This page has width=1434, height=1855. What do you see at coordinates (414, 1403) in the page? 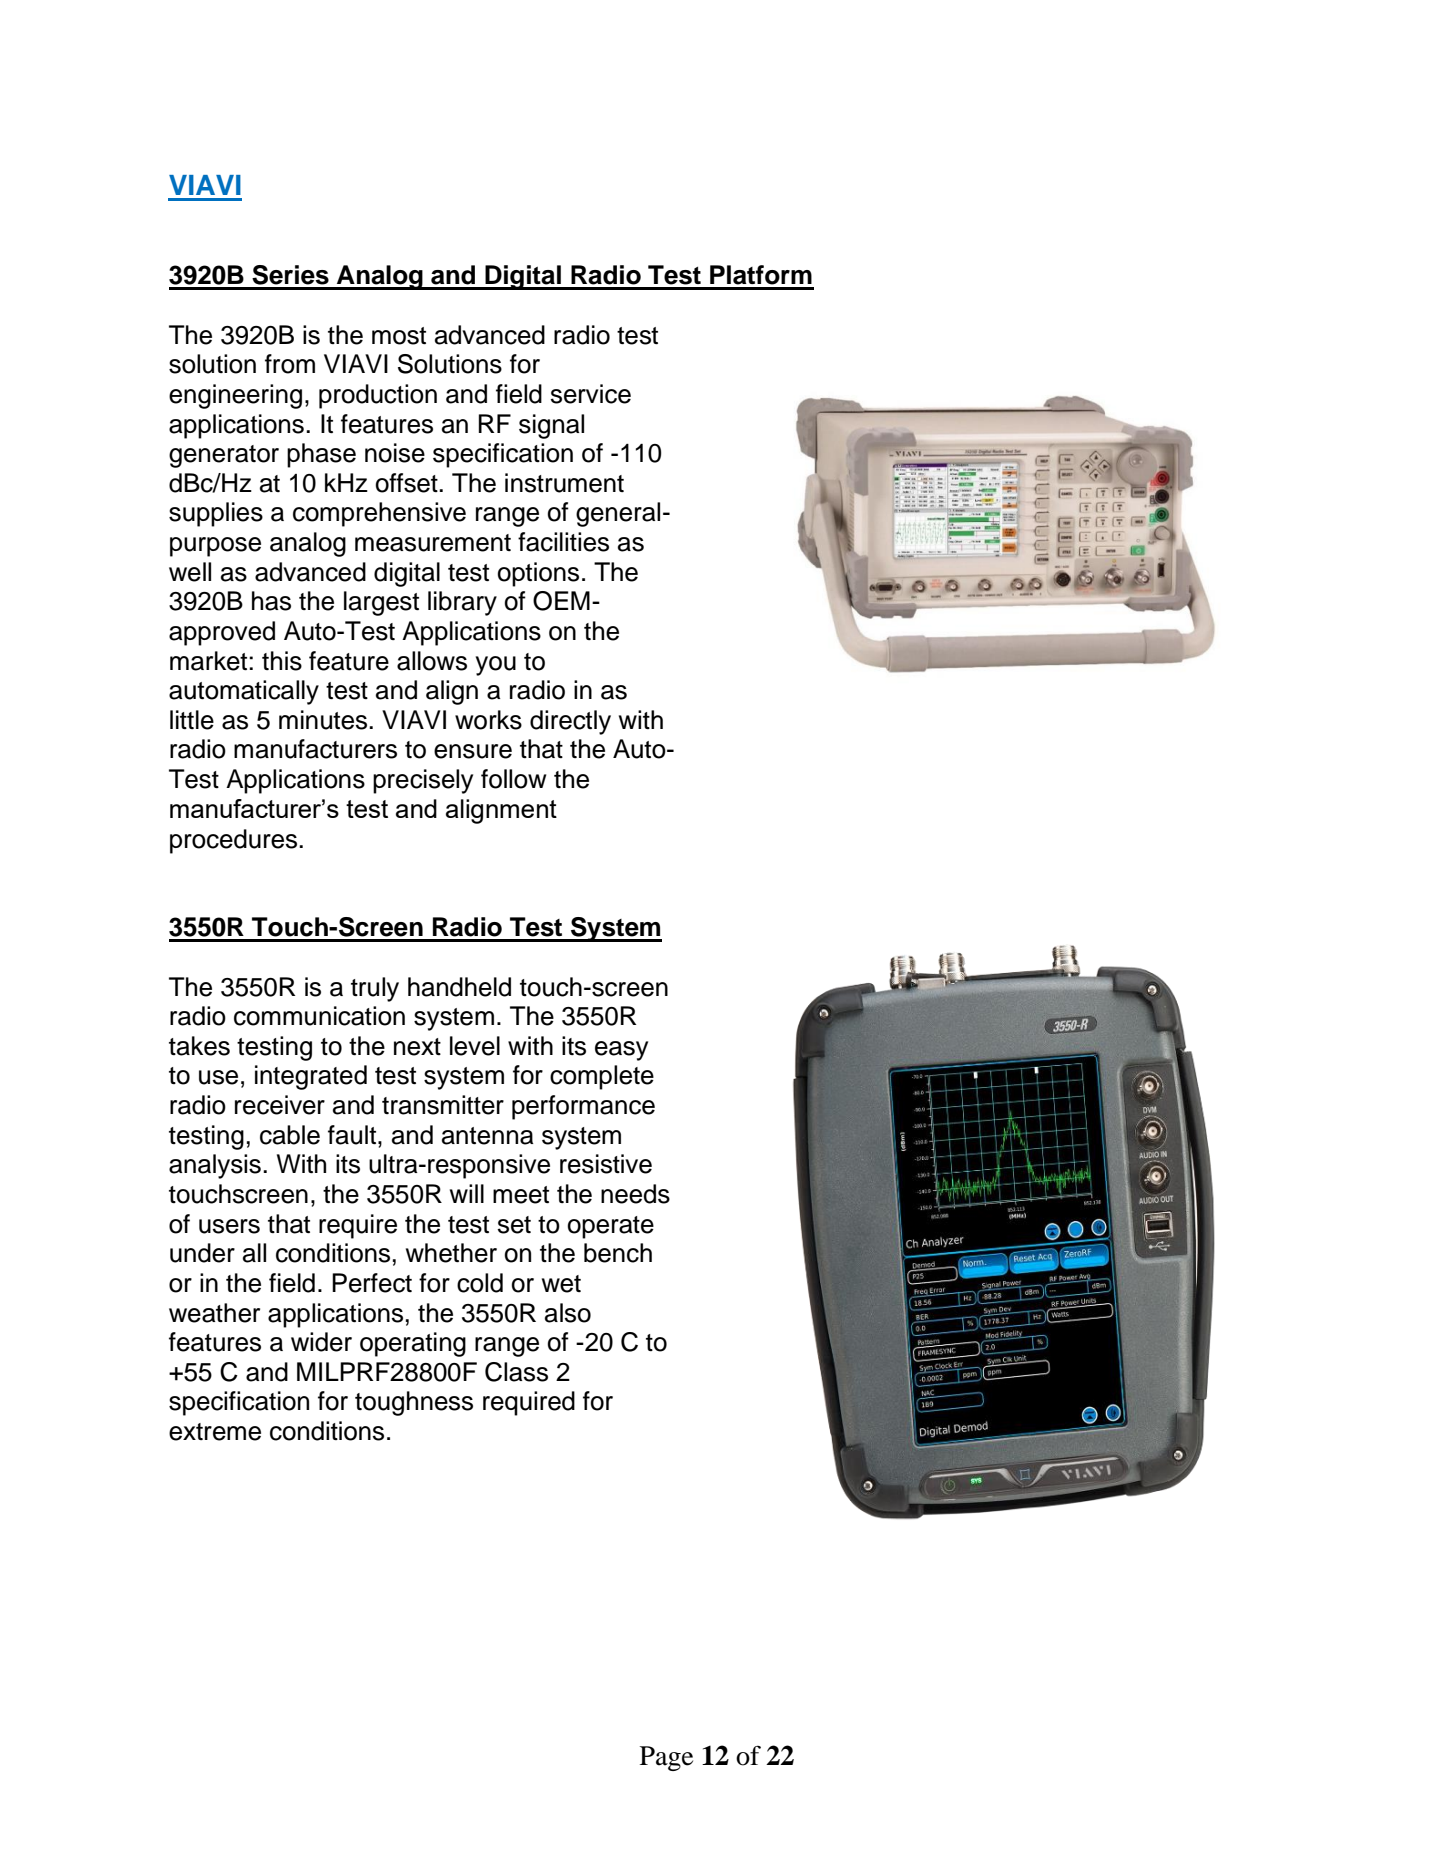
I see `toughness` at bounding box center [414, 1403].
